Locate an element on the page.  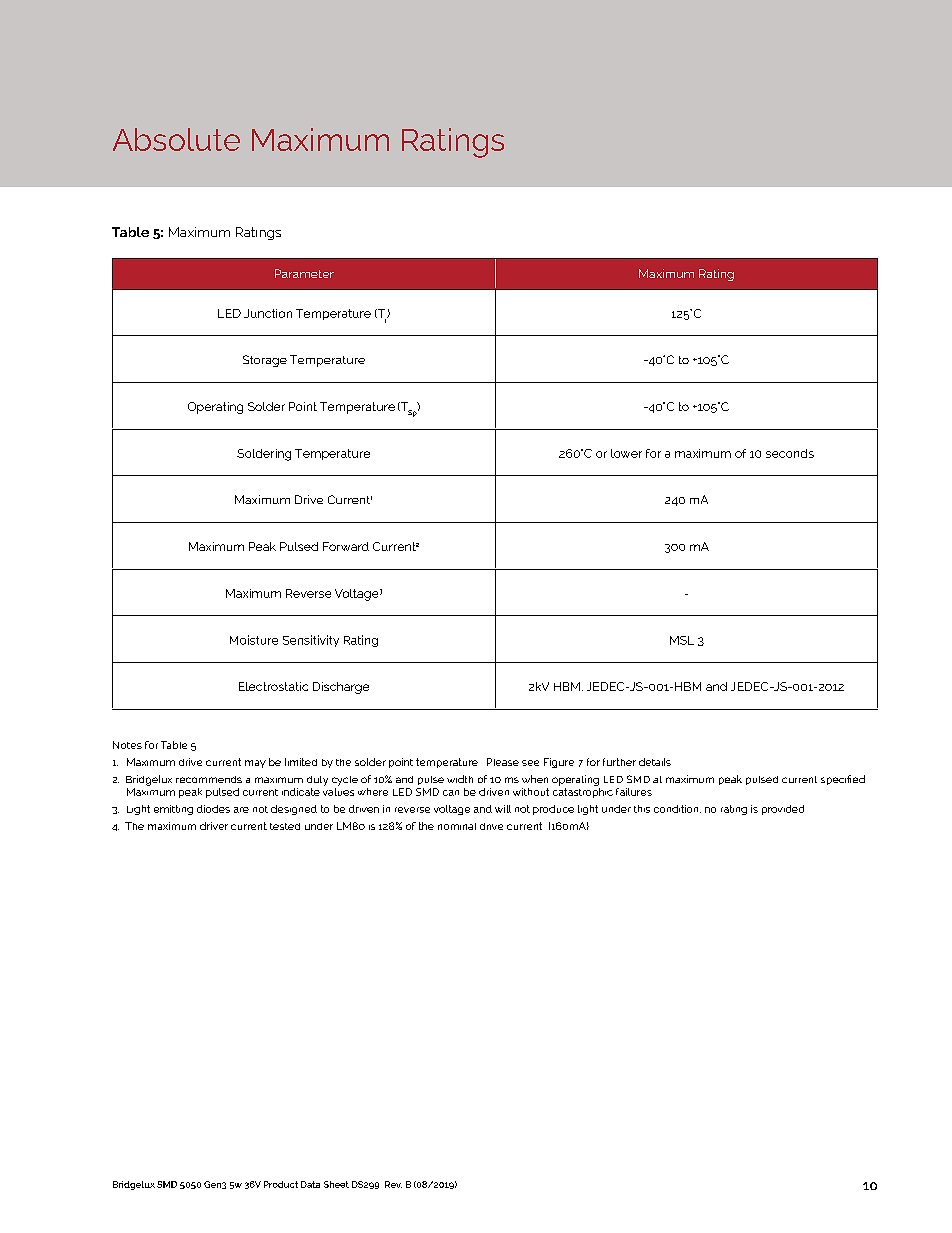
Parameter is located at coordinates (304, 273).
